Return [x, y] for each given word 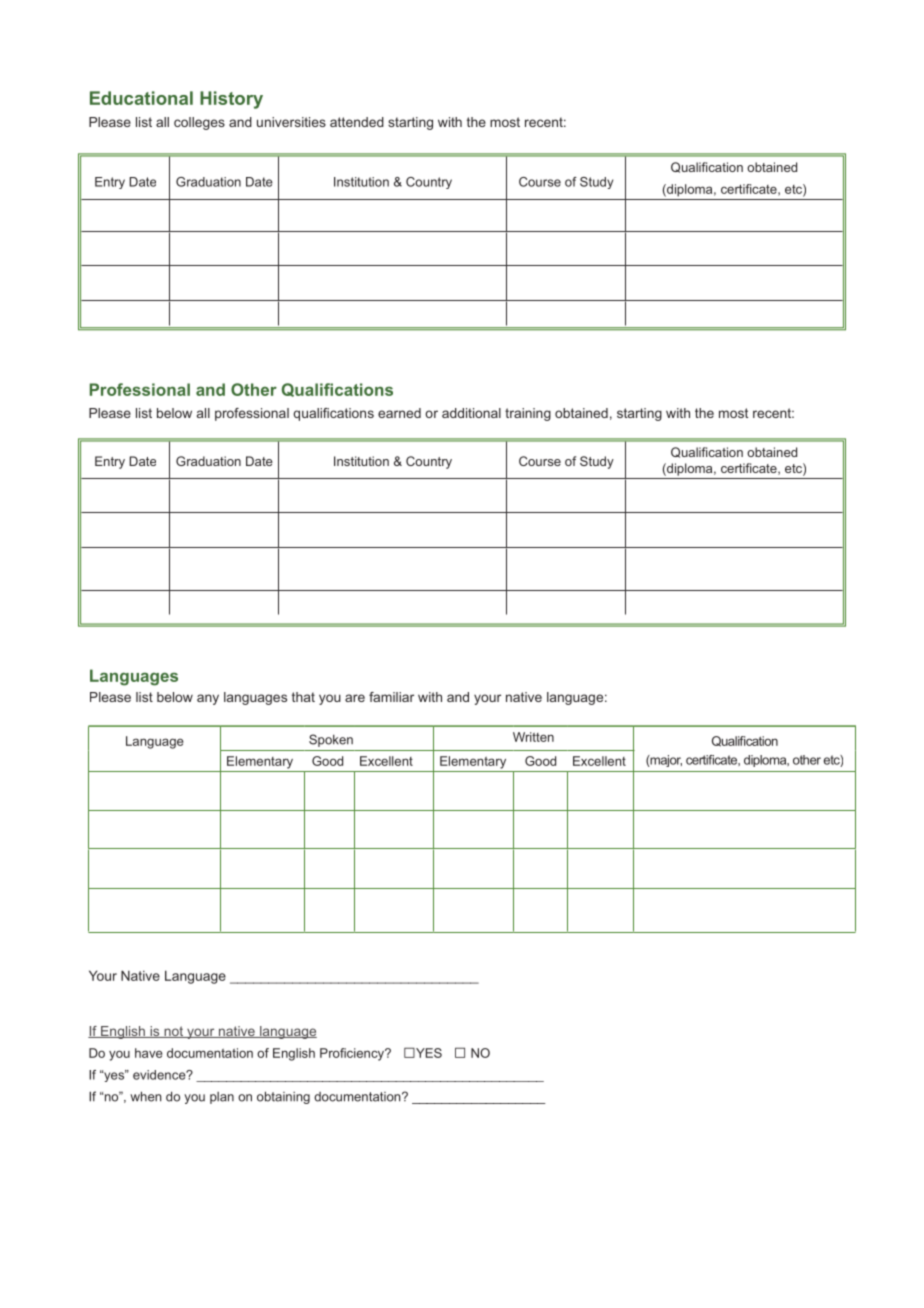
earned [399, 413]
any [208, 699]
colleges [199, 123]
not [174, 1032]
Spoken [331, 740]
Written [533, 737]
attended [357, 122]
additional [471, 413]
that [303, 697]
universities [291, 122]
